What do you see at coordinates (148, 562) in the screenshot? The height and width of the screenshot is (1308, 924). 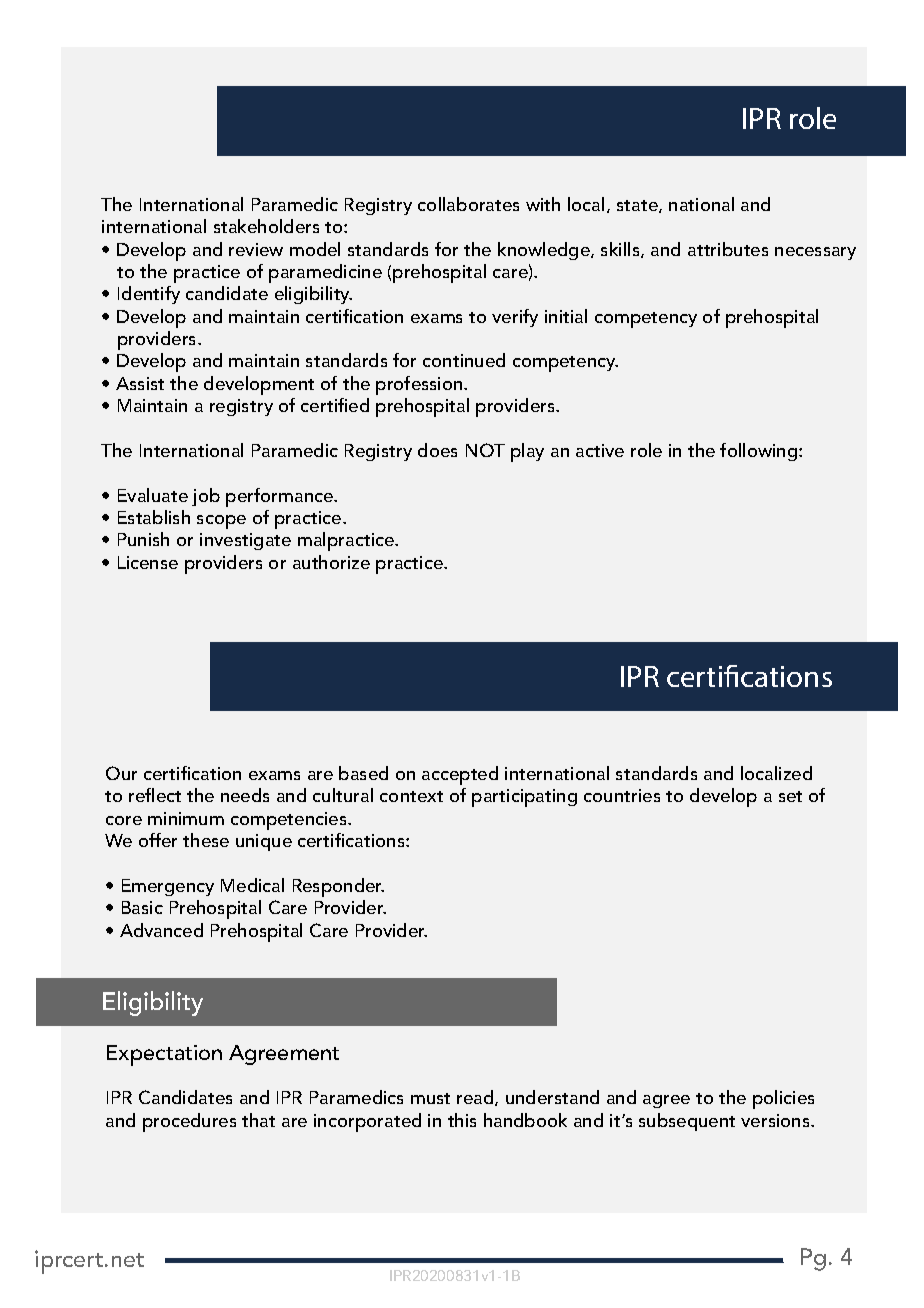 I see `License` at bounding box center [148, 562].
